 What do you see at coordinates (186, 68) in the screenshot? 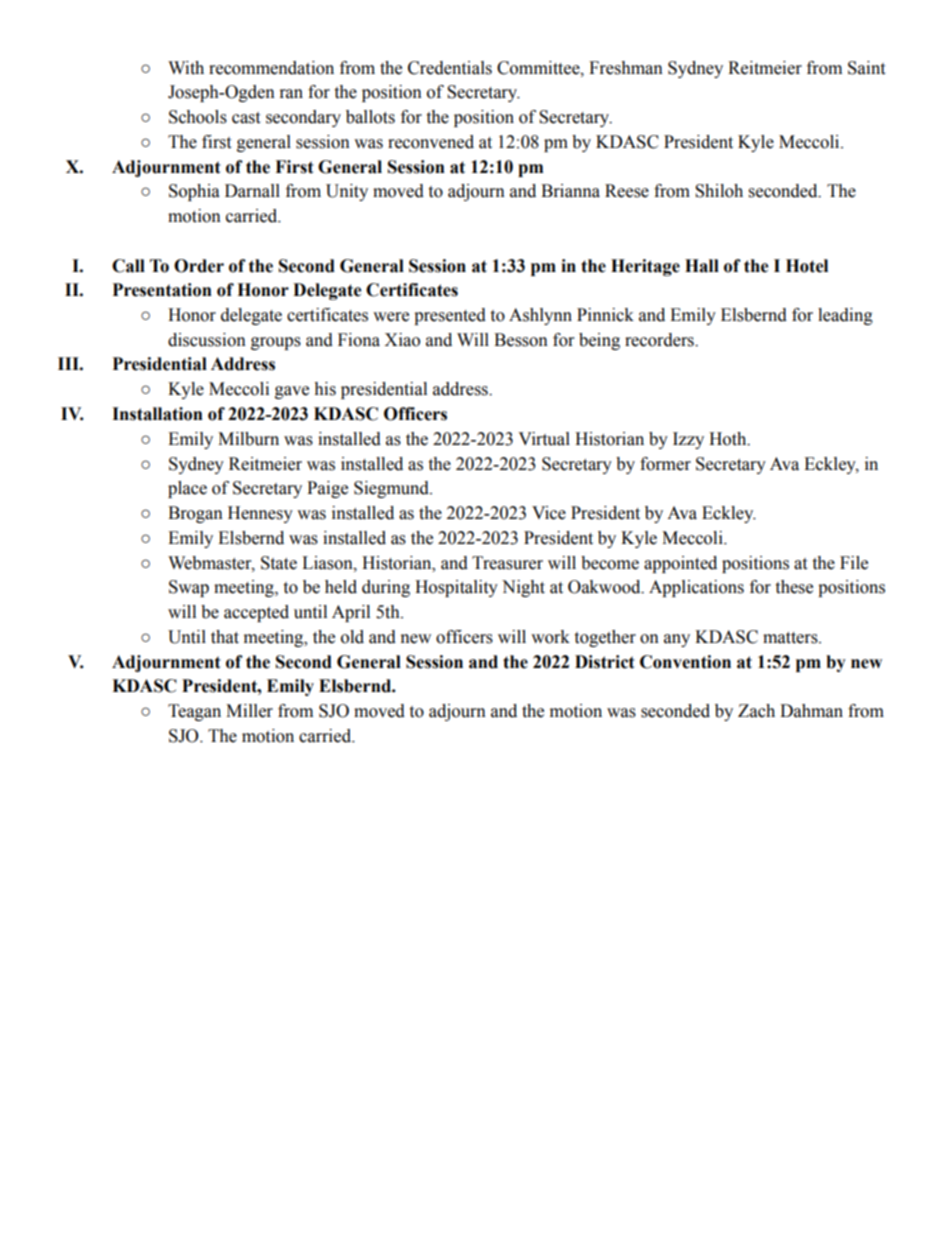
I see `With` at bounding box center [186, 68].
